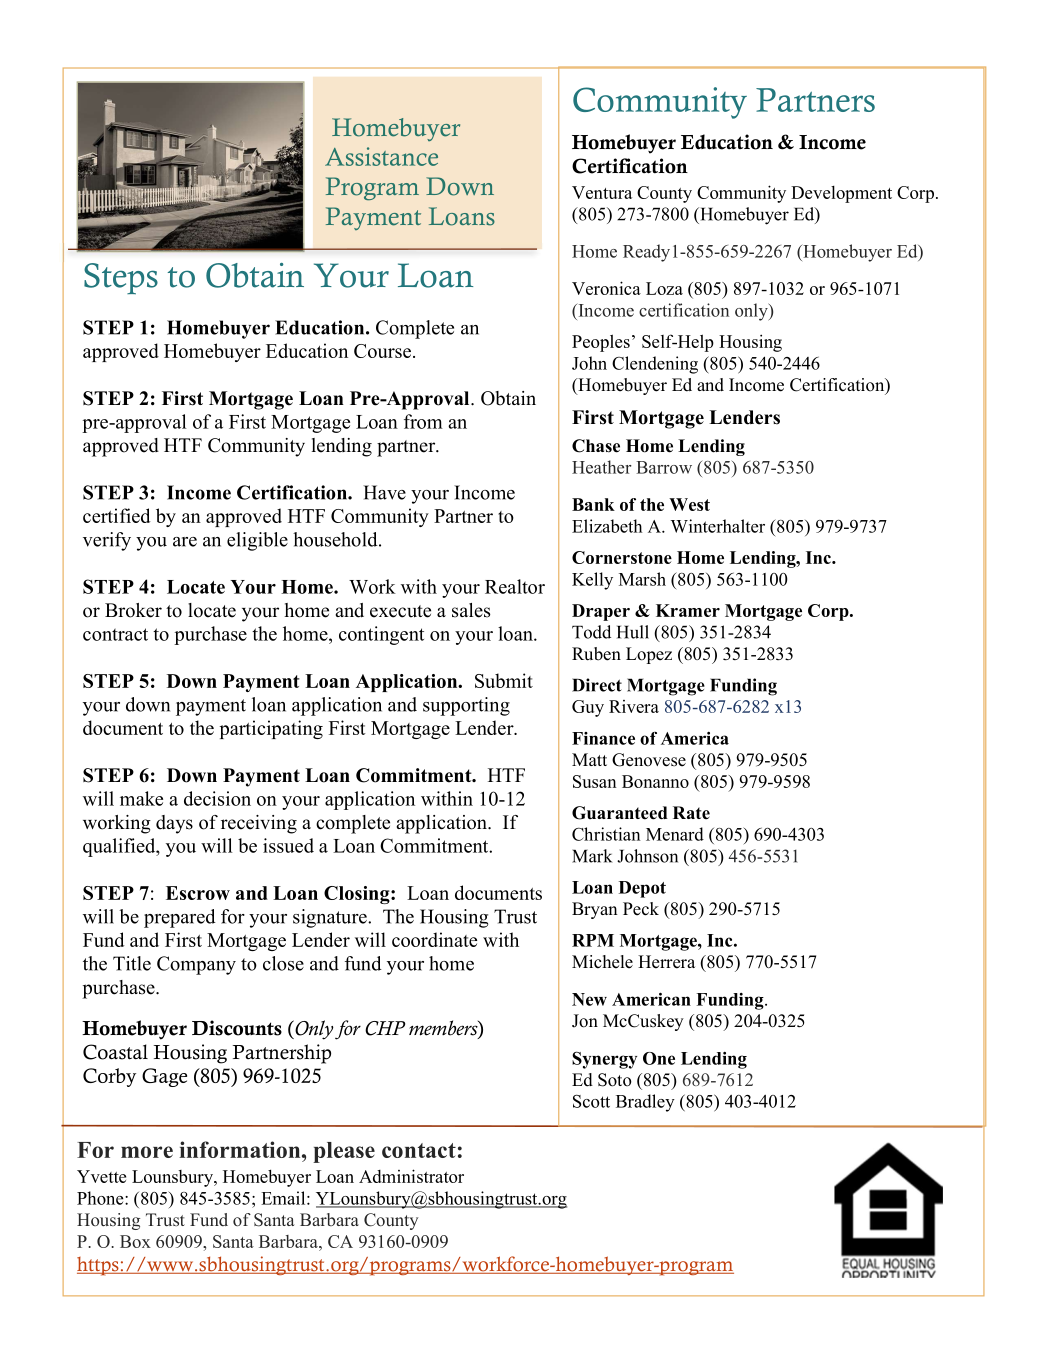  Describe the element at coordinates (434, 939) in the image. I see `coordinate` at that location.
